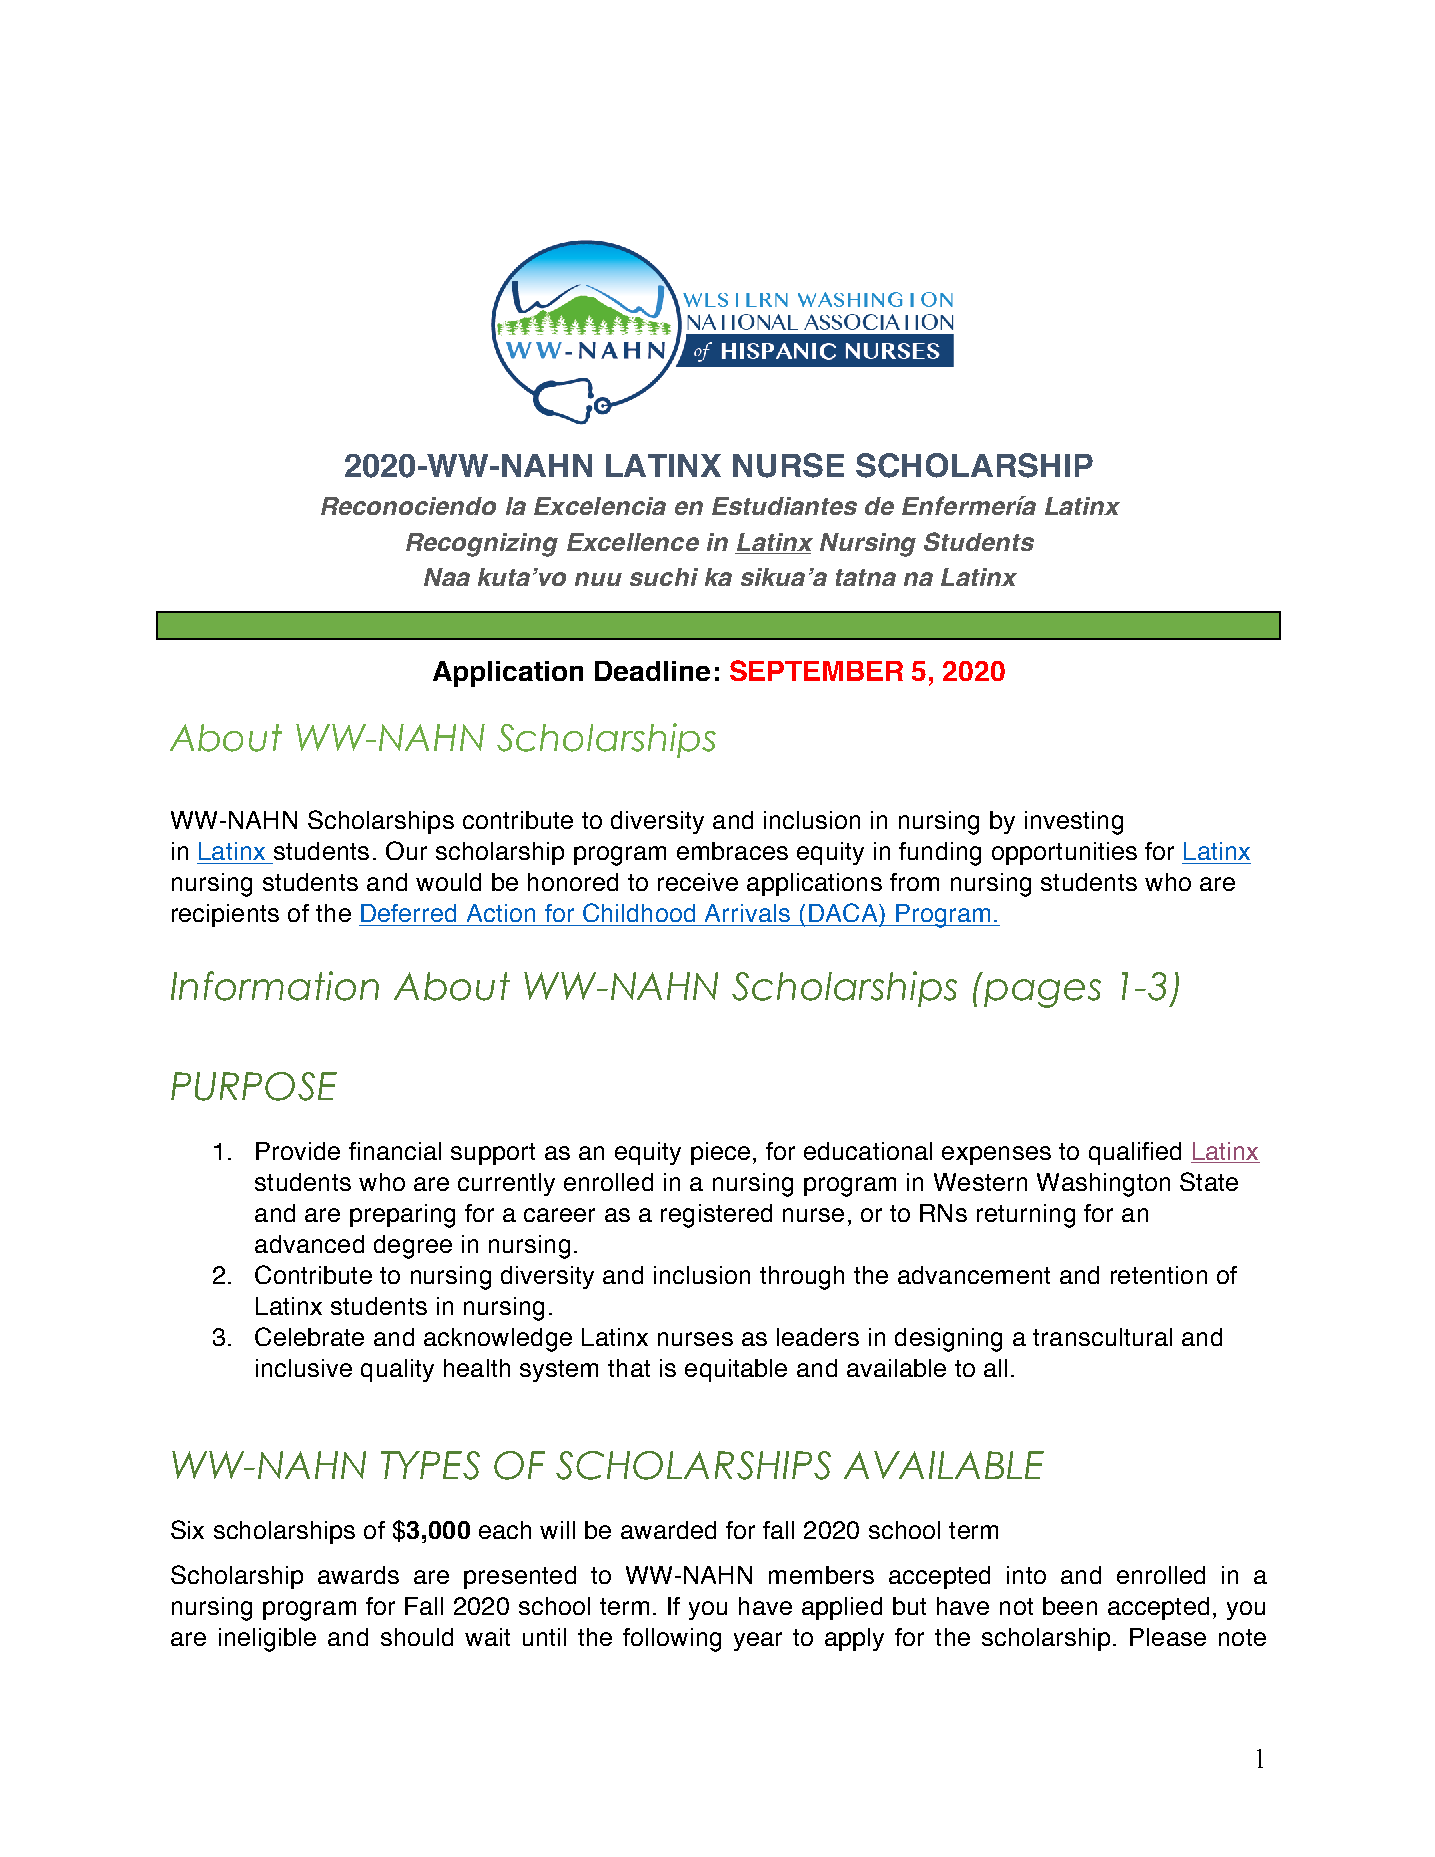  Describe the element at coordinates (309, 1336) in the screenshot. I see `Celebrate` at that location.
